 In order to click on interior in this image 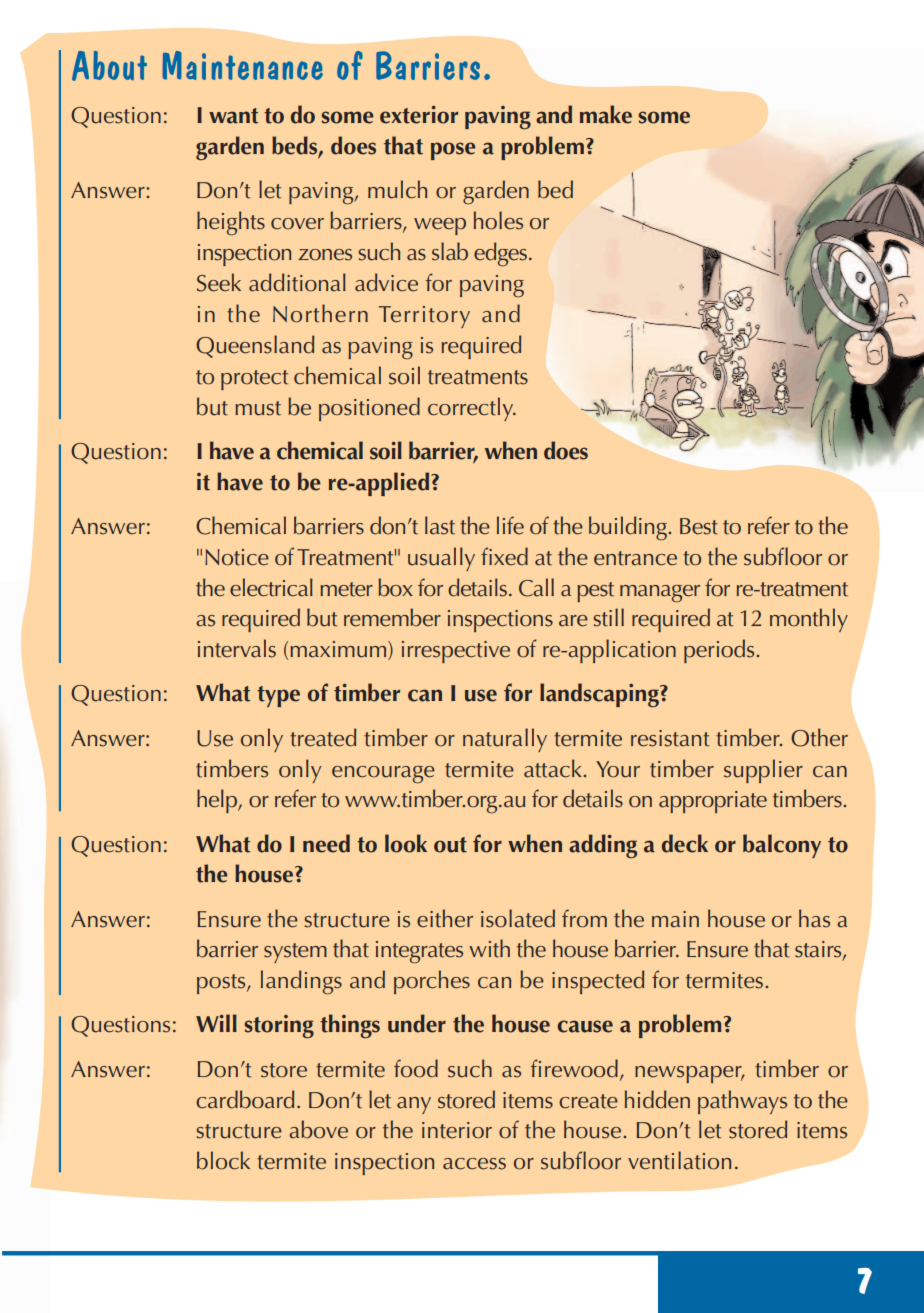, I will do `click(457, 1130)`.
